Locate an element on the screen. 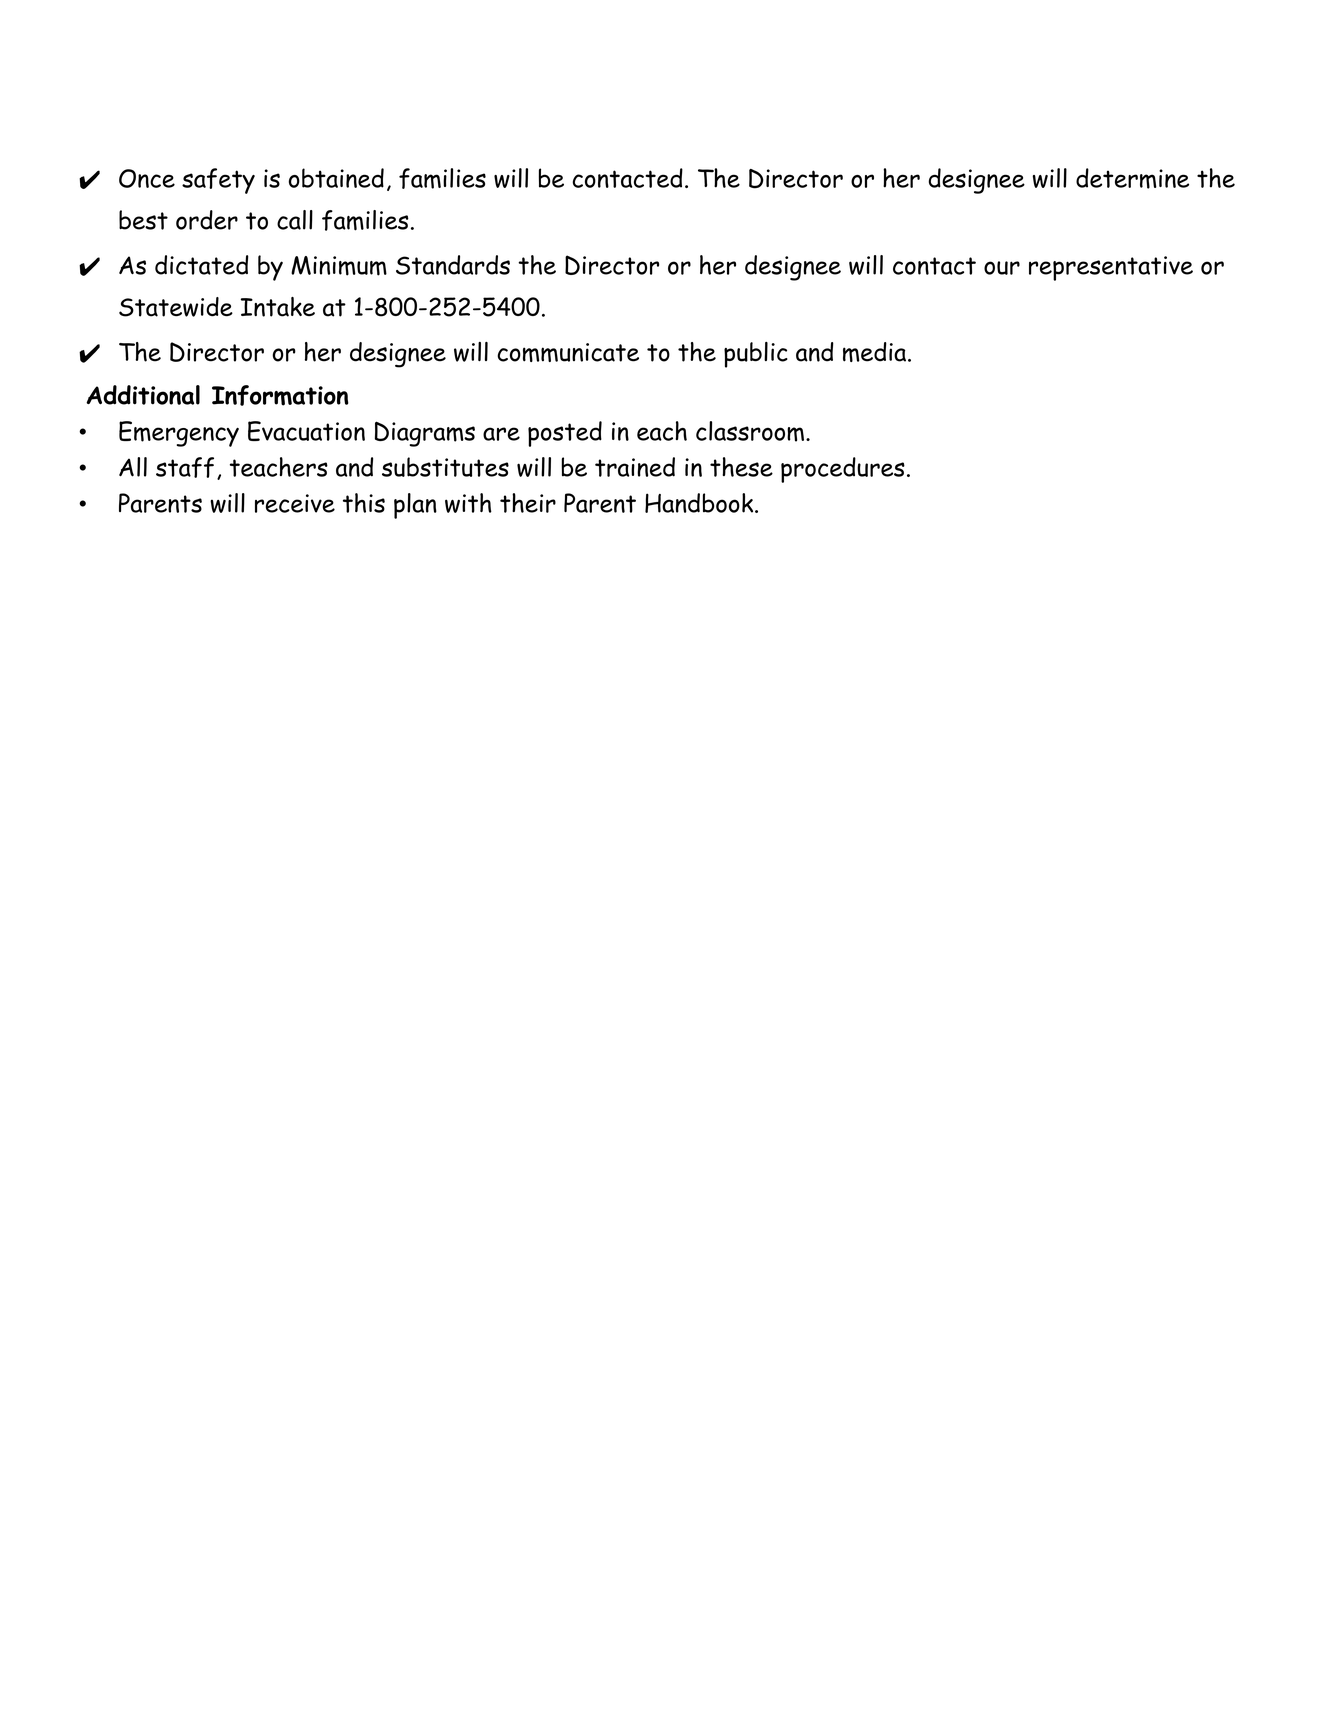  media is located at coordinates (874, 352).
